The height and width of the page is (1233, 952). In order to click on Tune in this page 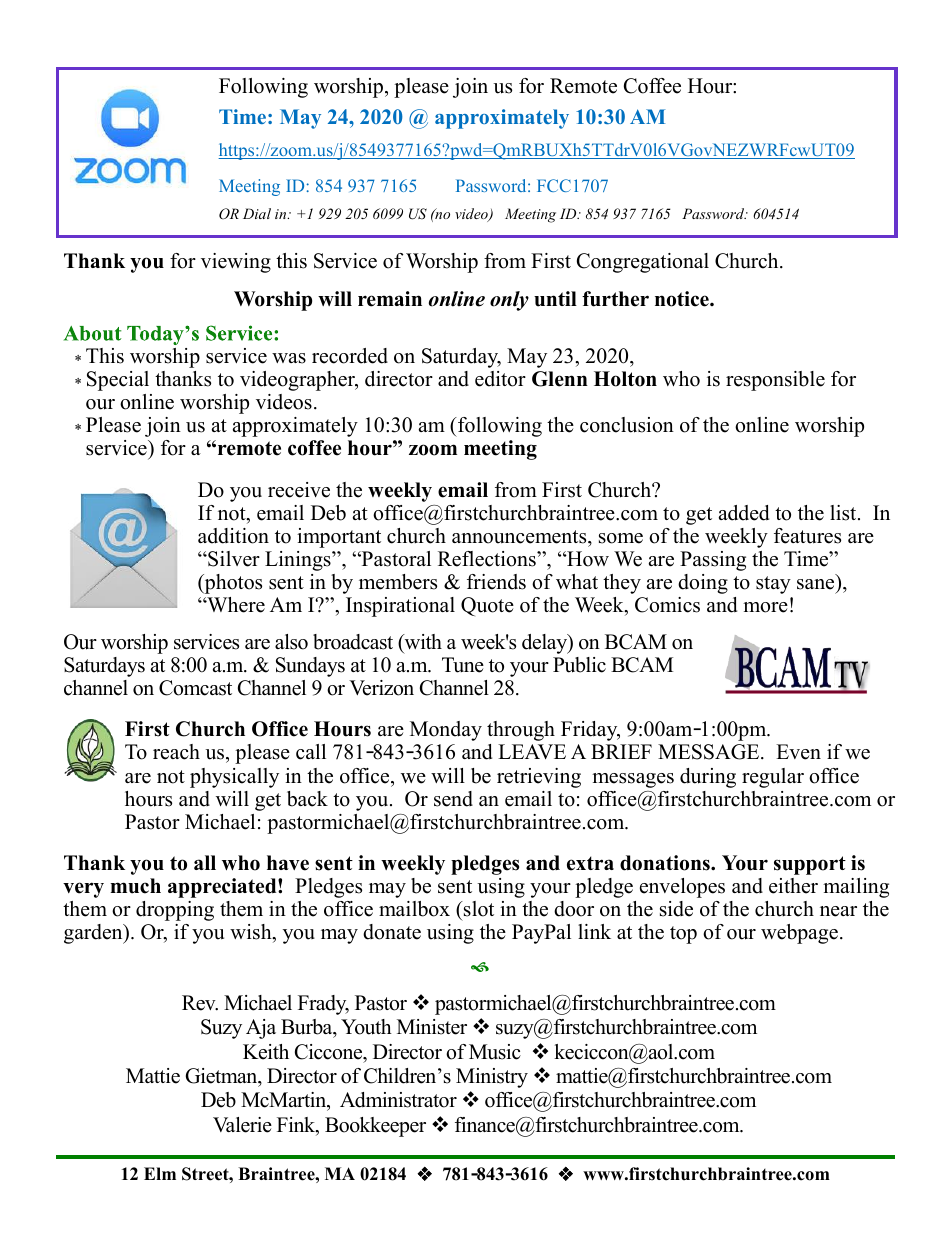, I will do `click(463, 665)`.
